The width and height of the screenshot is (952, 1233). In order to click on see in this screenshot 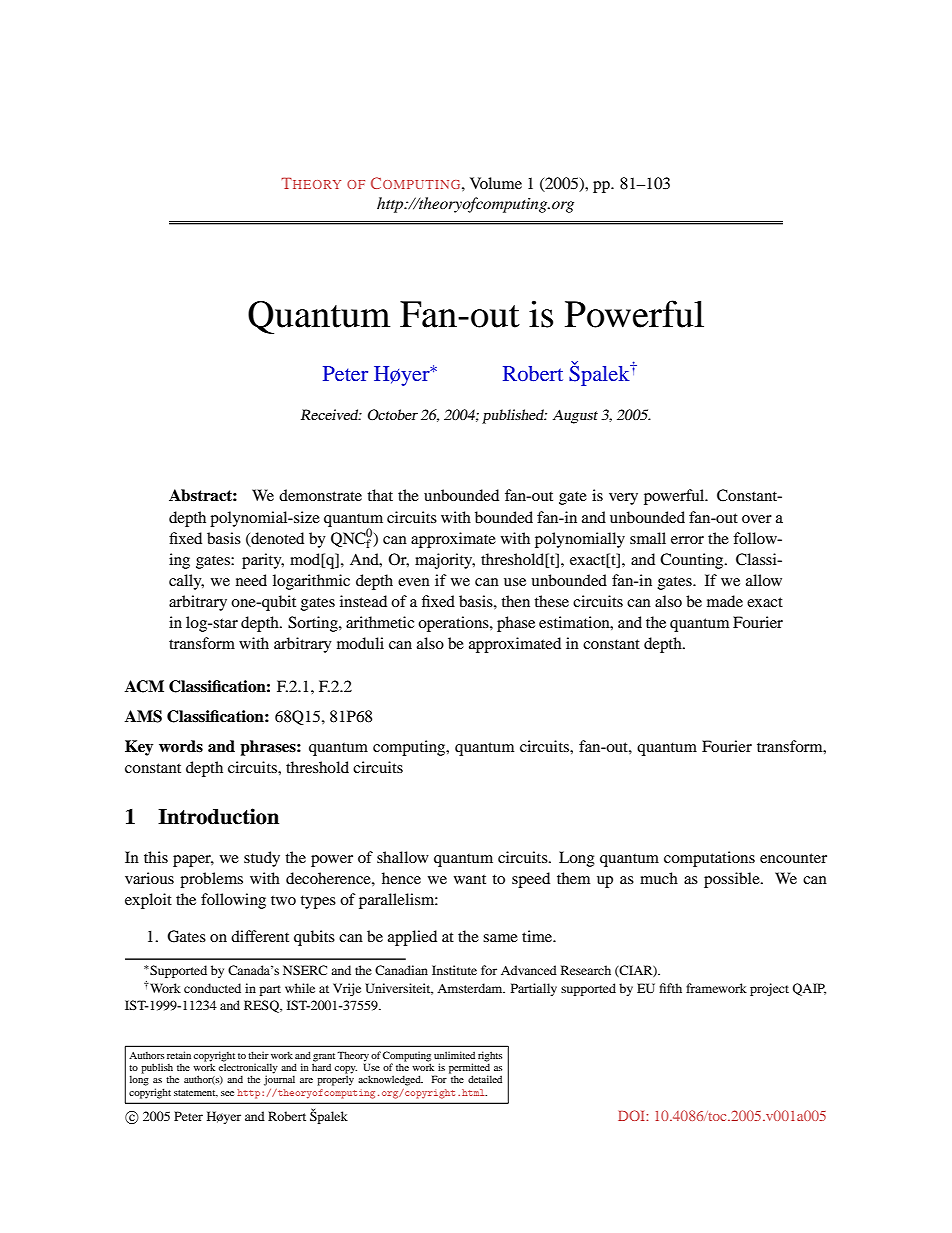, I will do `click(227, 1093)`.
